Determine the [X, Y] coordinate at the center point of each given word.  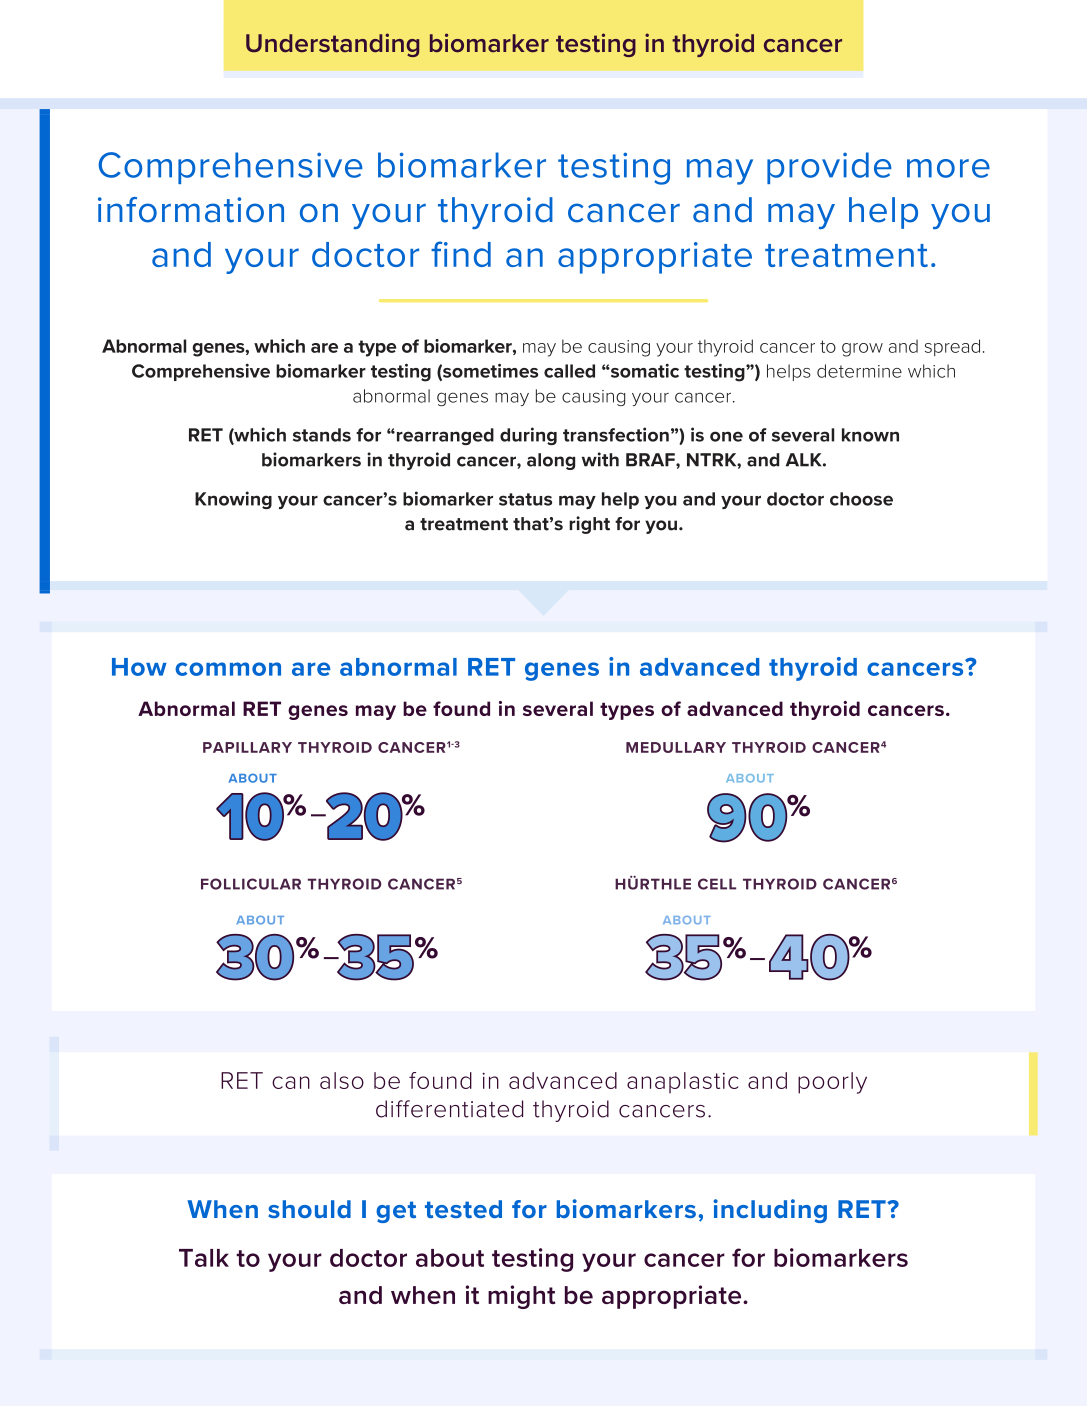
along [551, 461]
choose [861, 499]
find [461, 254]
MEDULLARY [676, 747]
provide [829, 168]
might [521, 1297]
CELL [717, 884]
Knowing [233, 500]
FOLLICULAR [251, 884]
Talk [204, 1258]
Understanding [332, 45]
